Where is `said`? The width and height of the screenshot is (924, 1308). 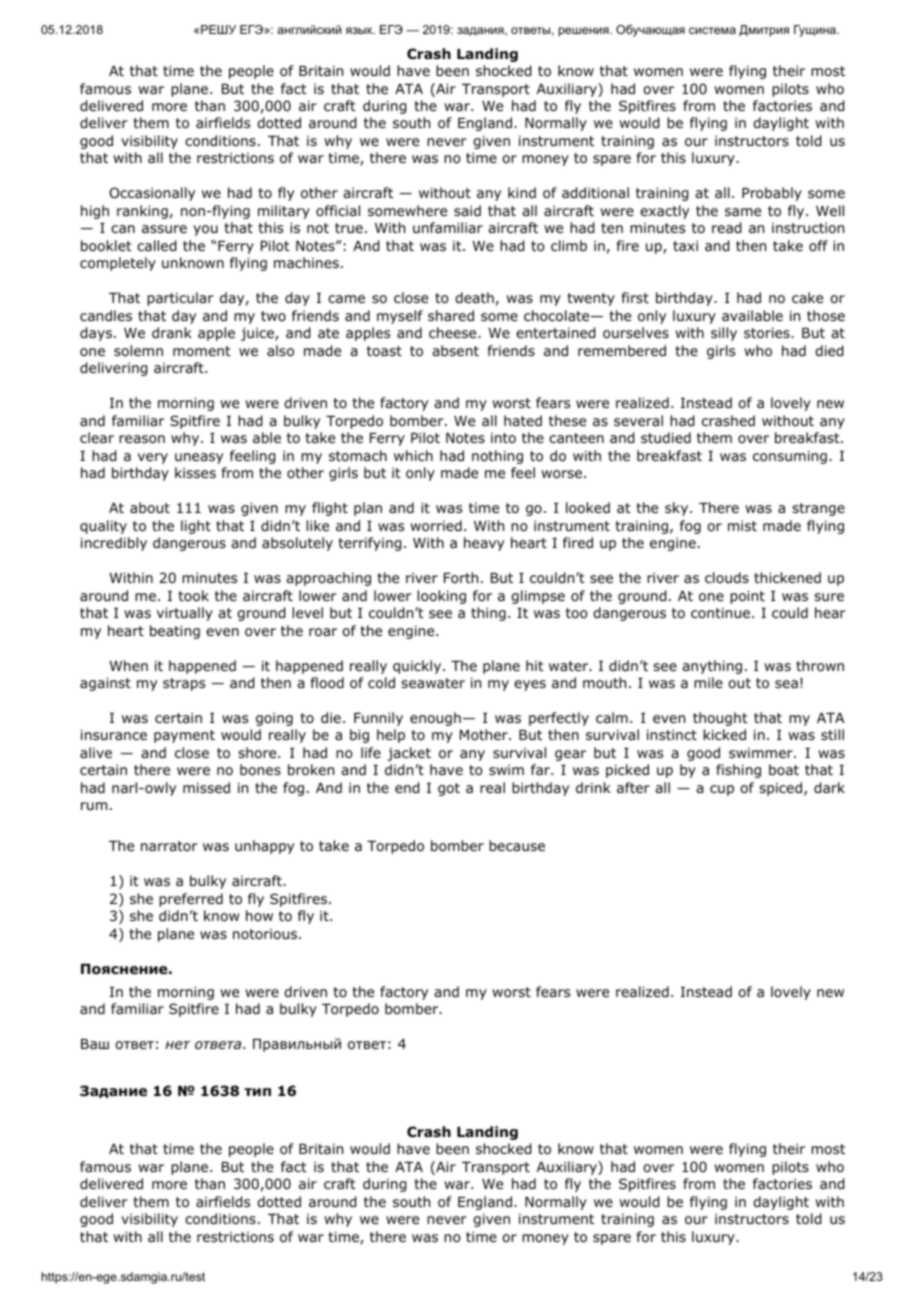
said is located at coordinates (467, 210).
